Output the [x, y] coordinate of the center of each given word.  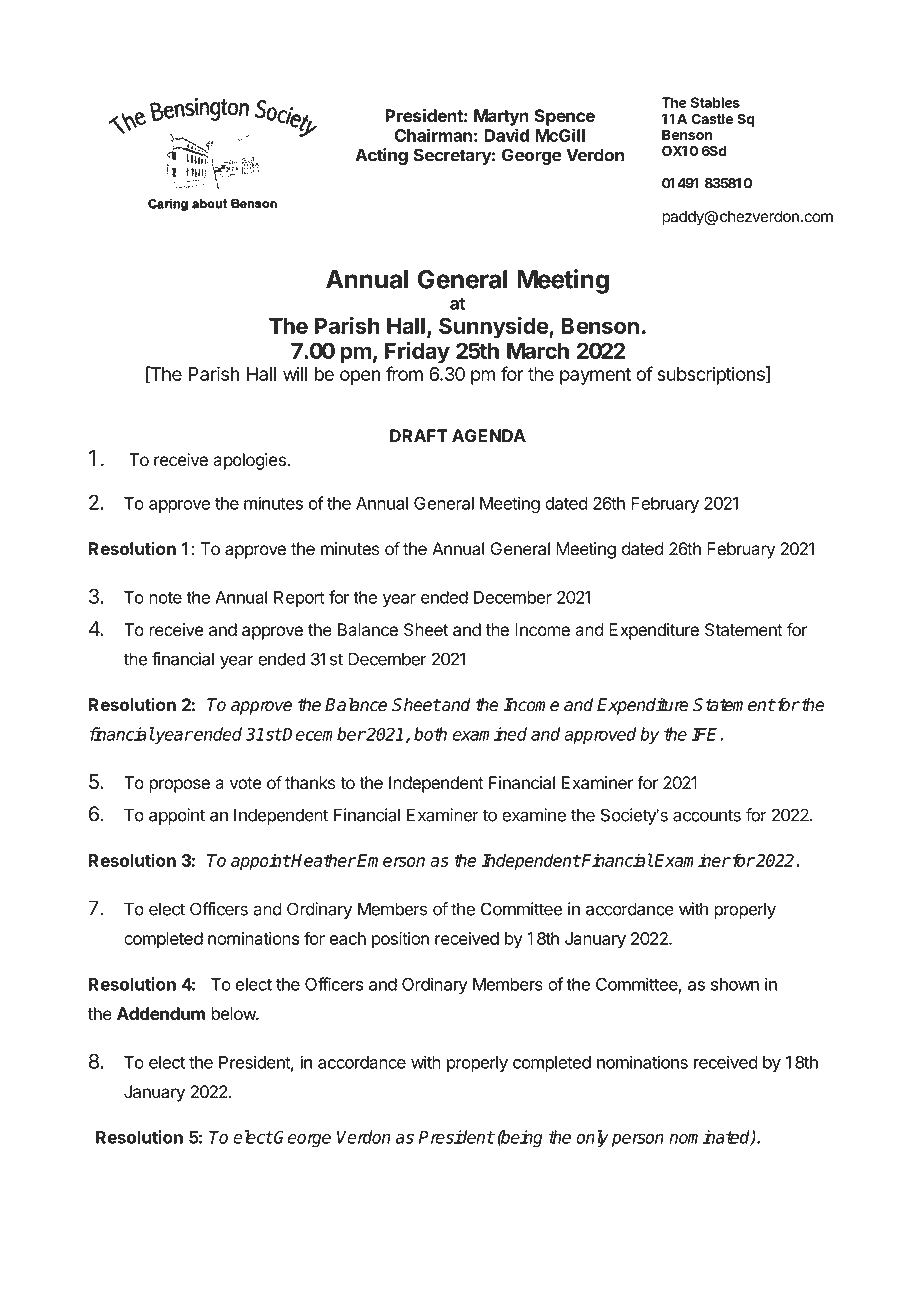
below [234, 1014]
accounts [707, 815]
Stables [715, 102]
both [430, 734]
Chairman [433, 135]
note [165, 598]
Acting [381, 156]
